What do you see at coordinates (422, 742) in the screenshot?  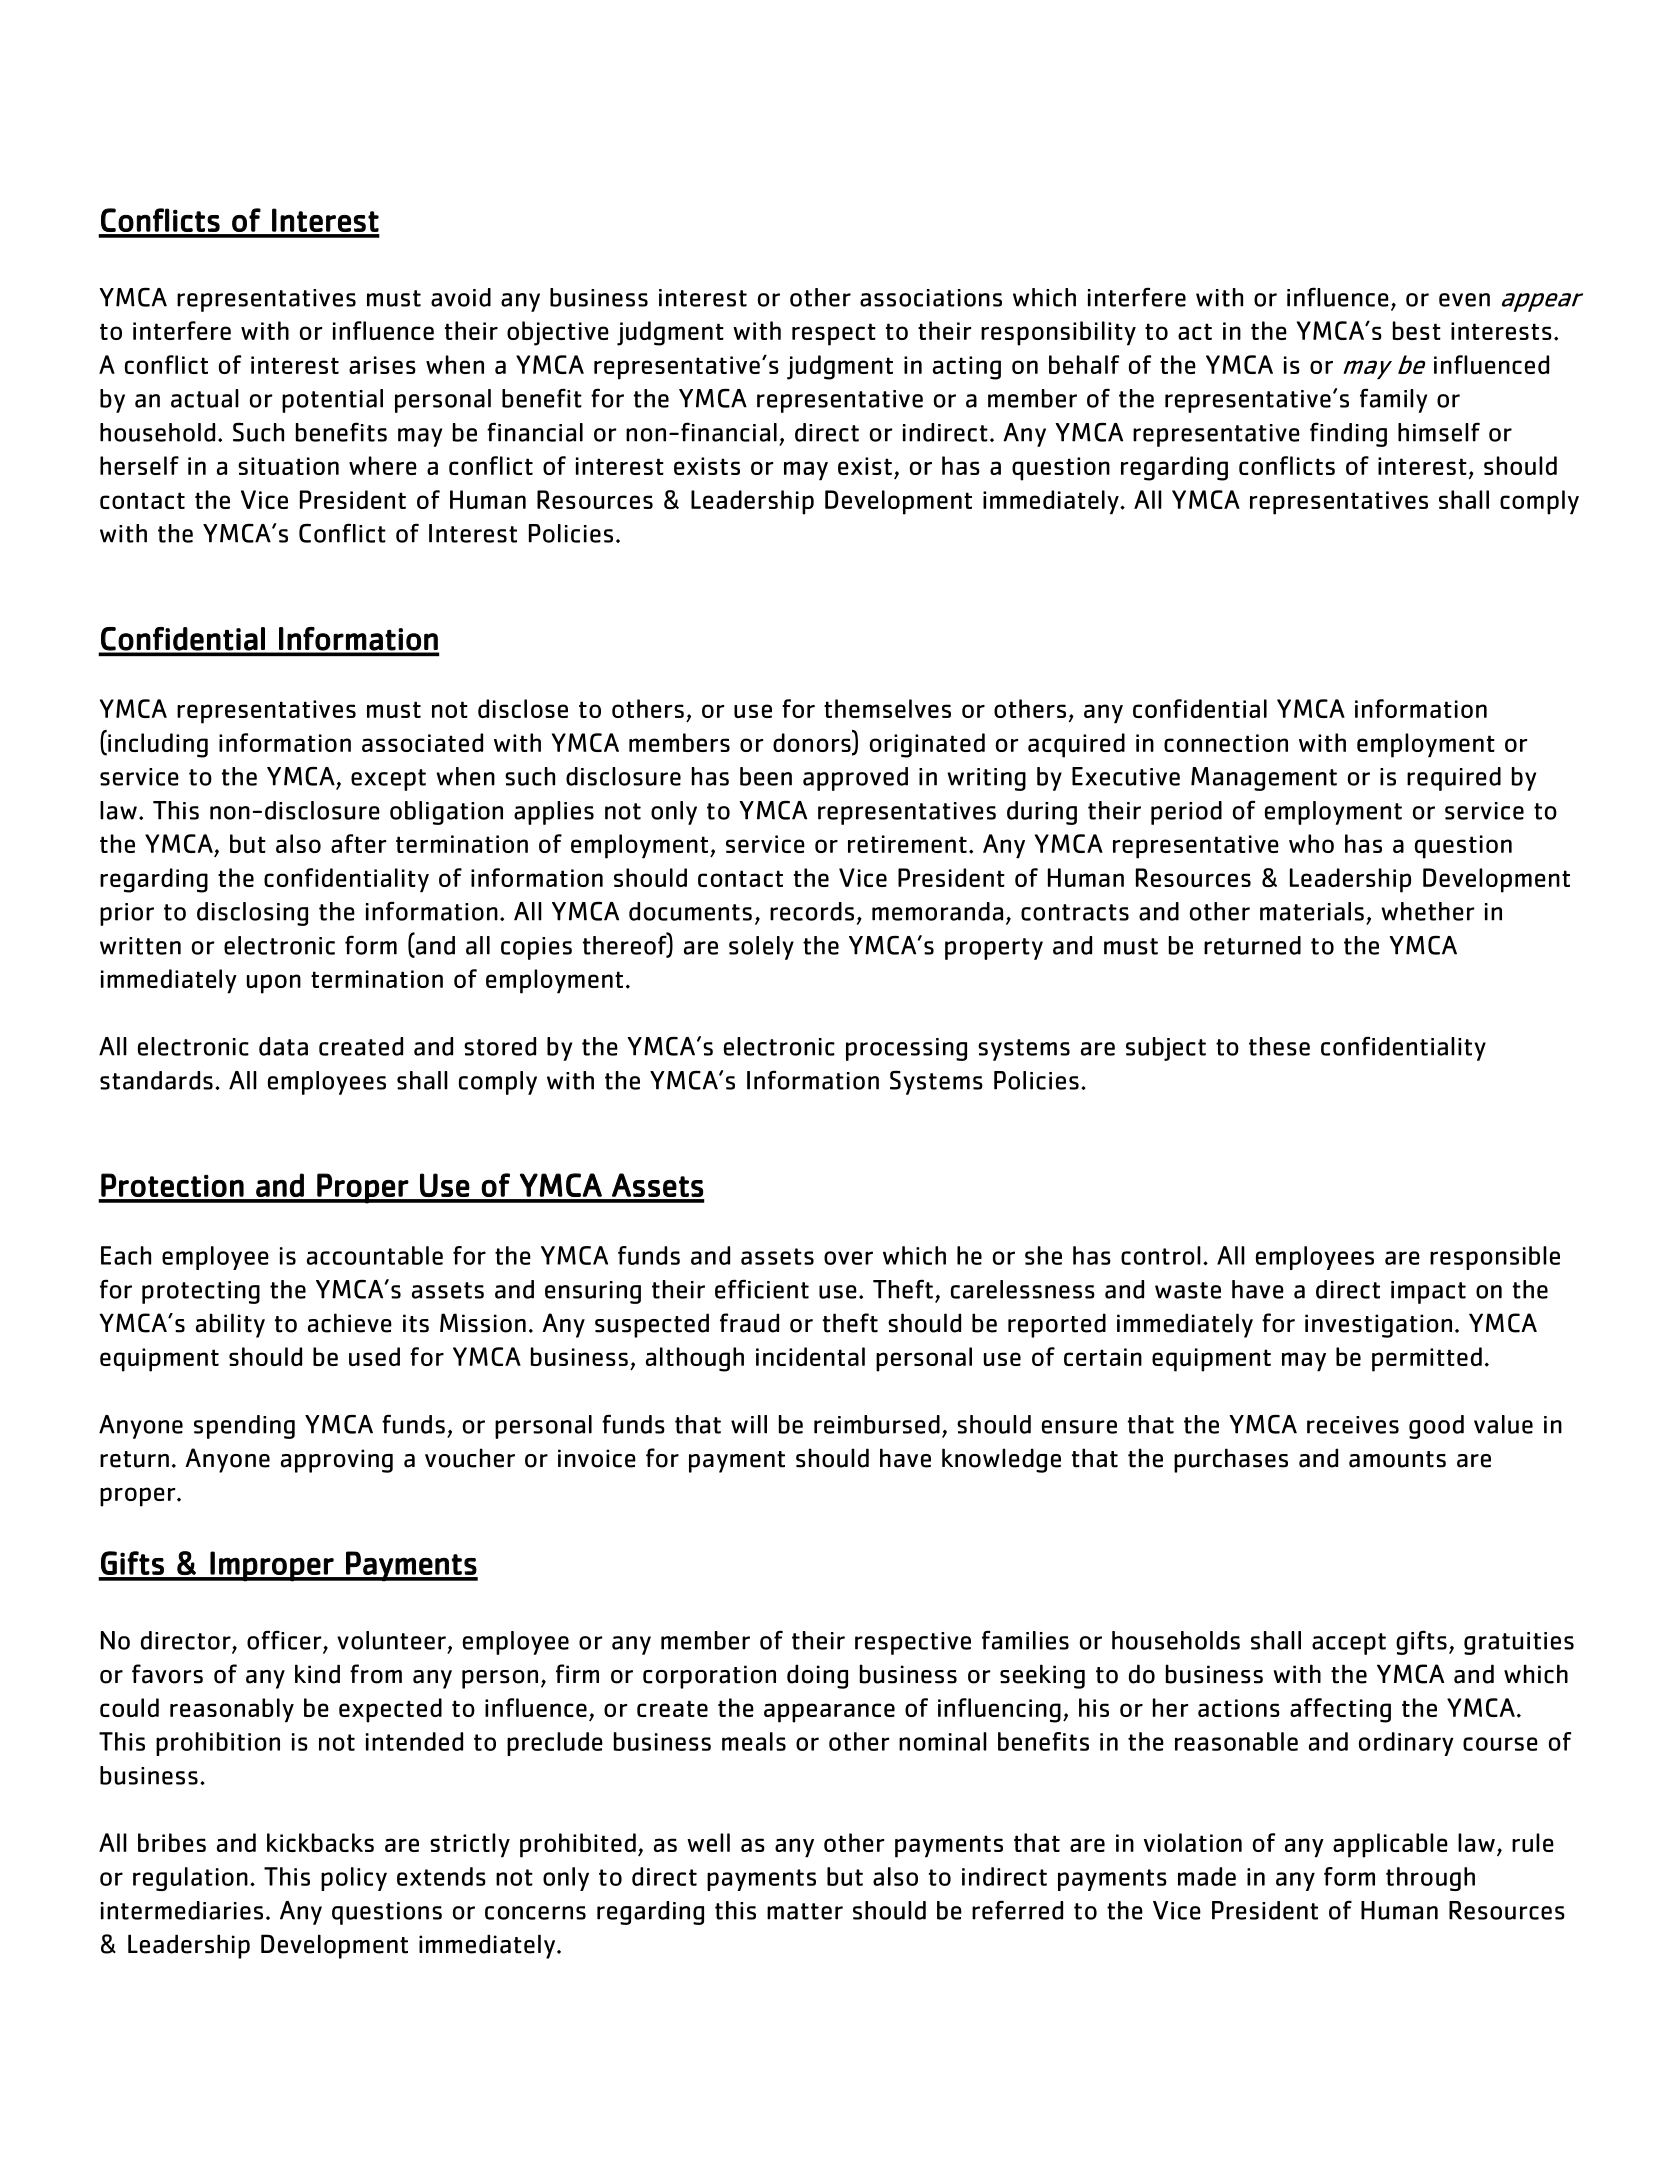 I see `associated` at bounding box center [422, 742].
